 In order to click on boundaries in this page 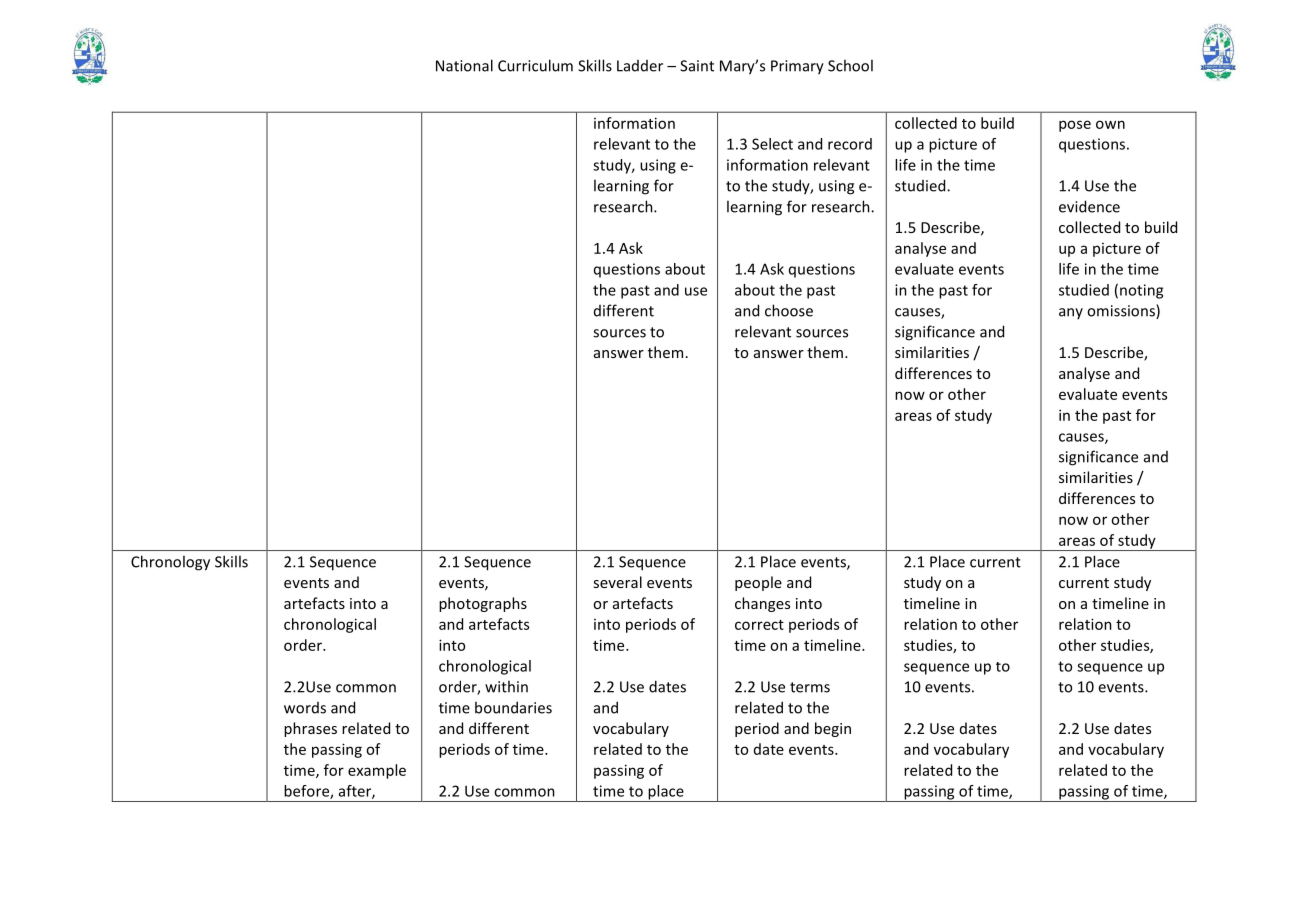, I will do `click(513, 707)`.
